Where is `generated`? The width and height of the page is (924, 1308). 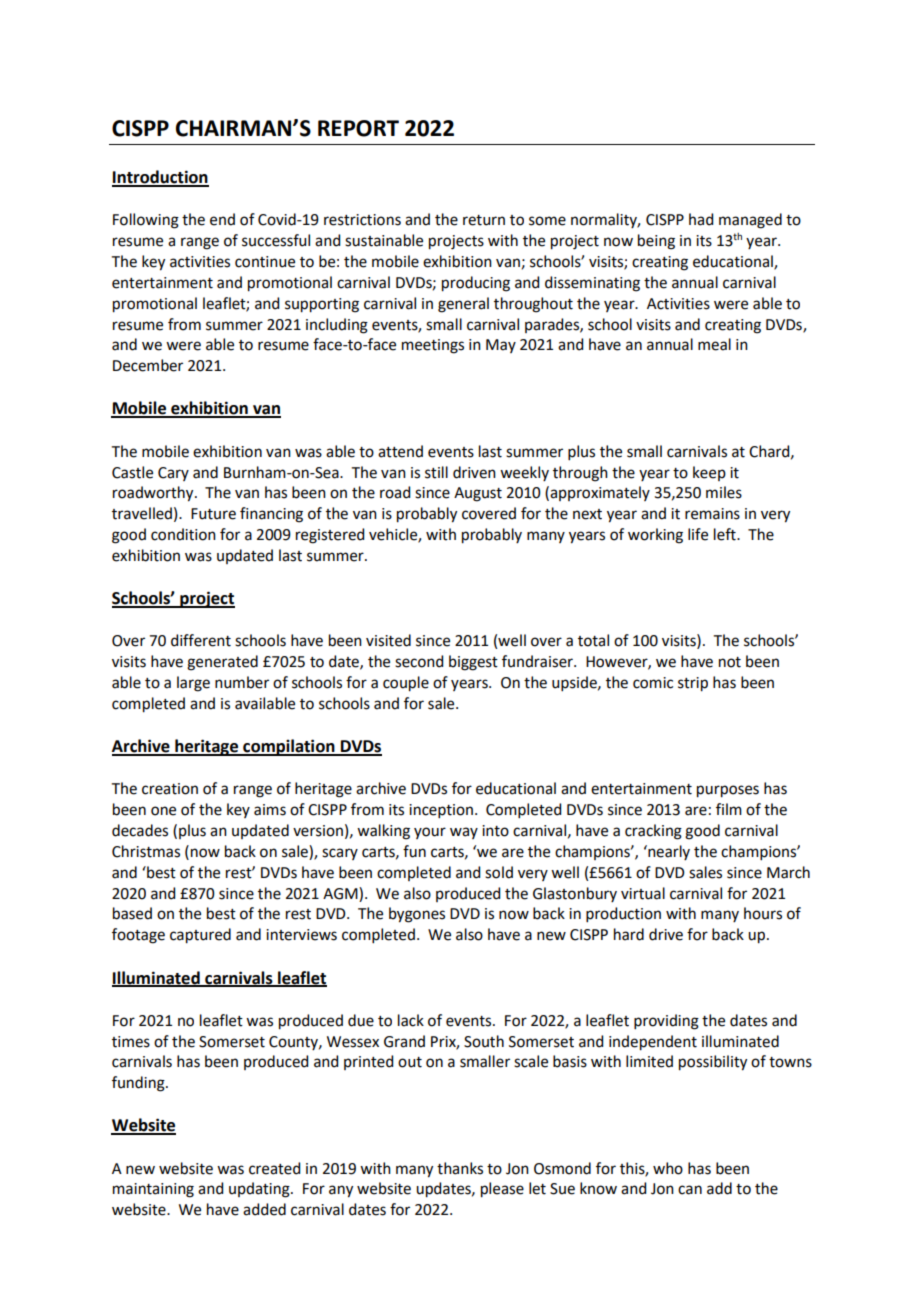
generated is located at coordinates (222, 663).
